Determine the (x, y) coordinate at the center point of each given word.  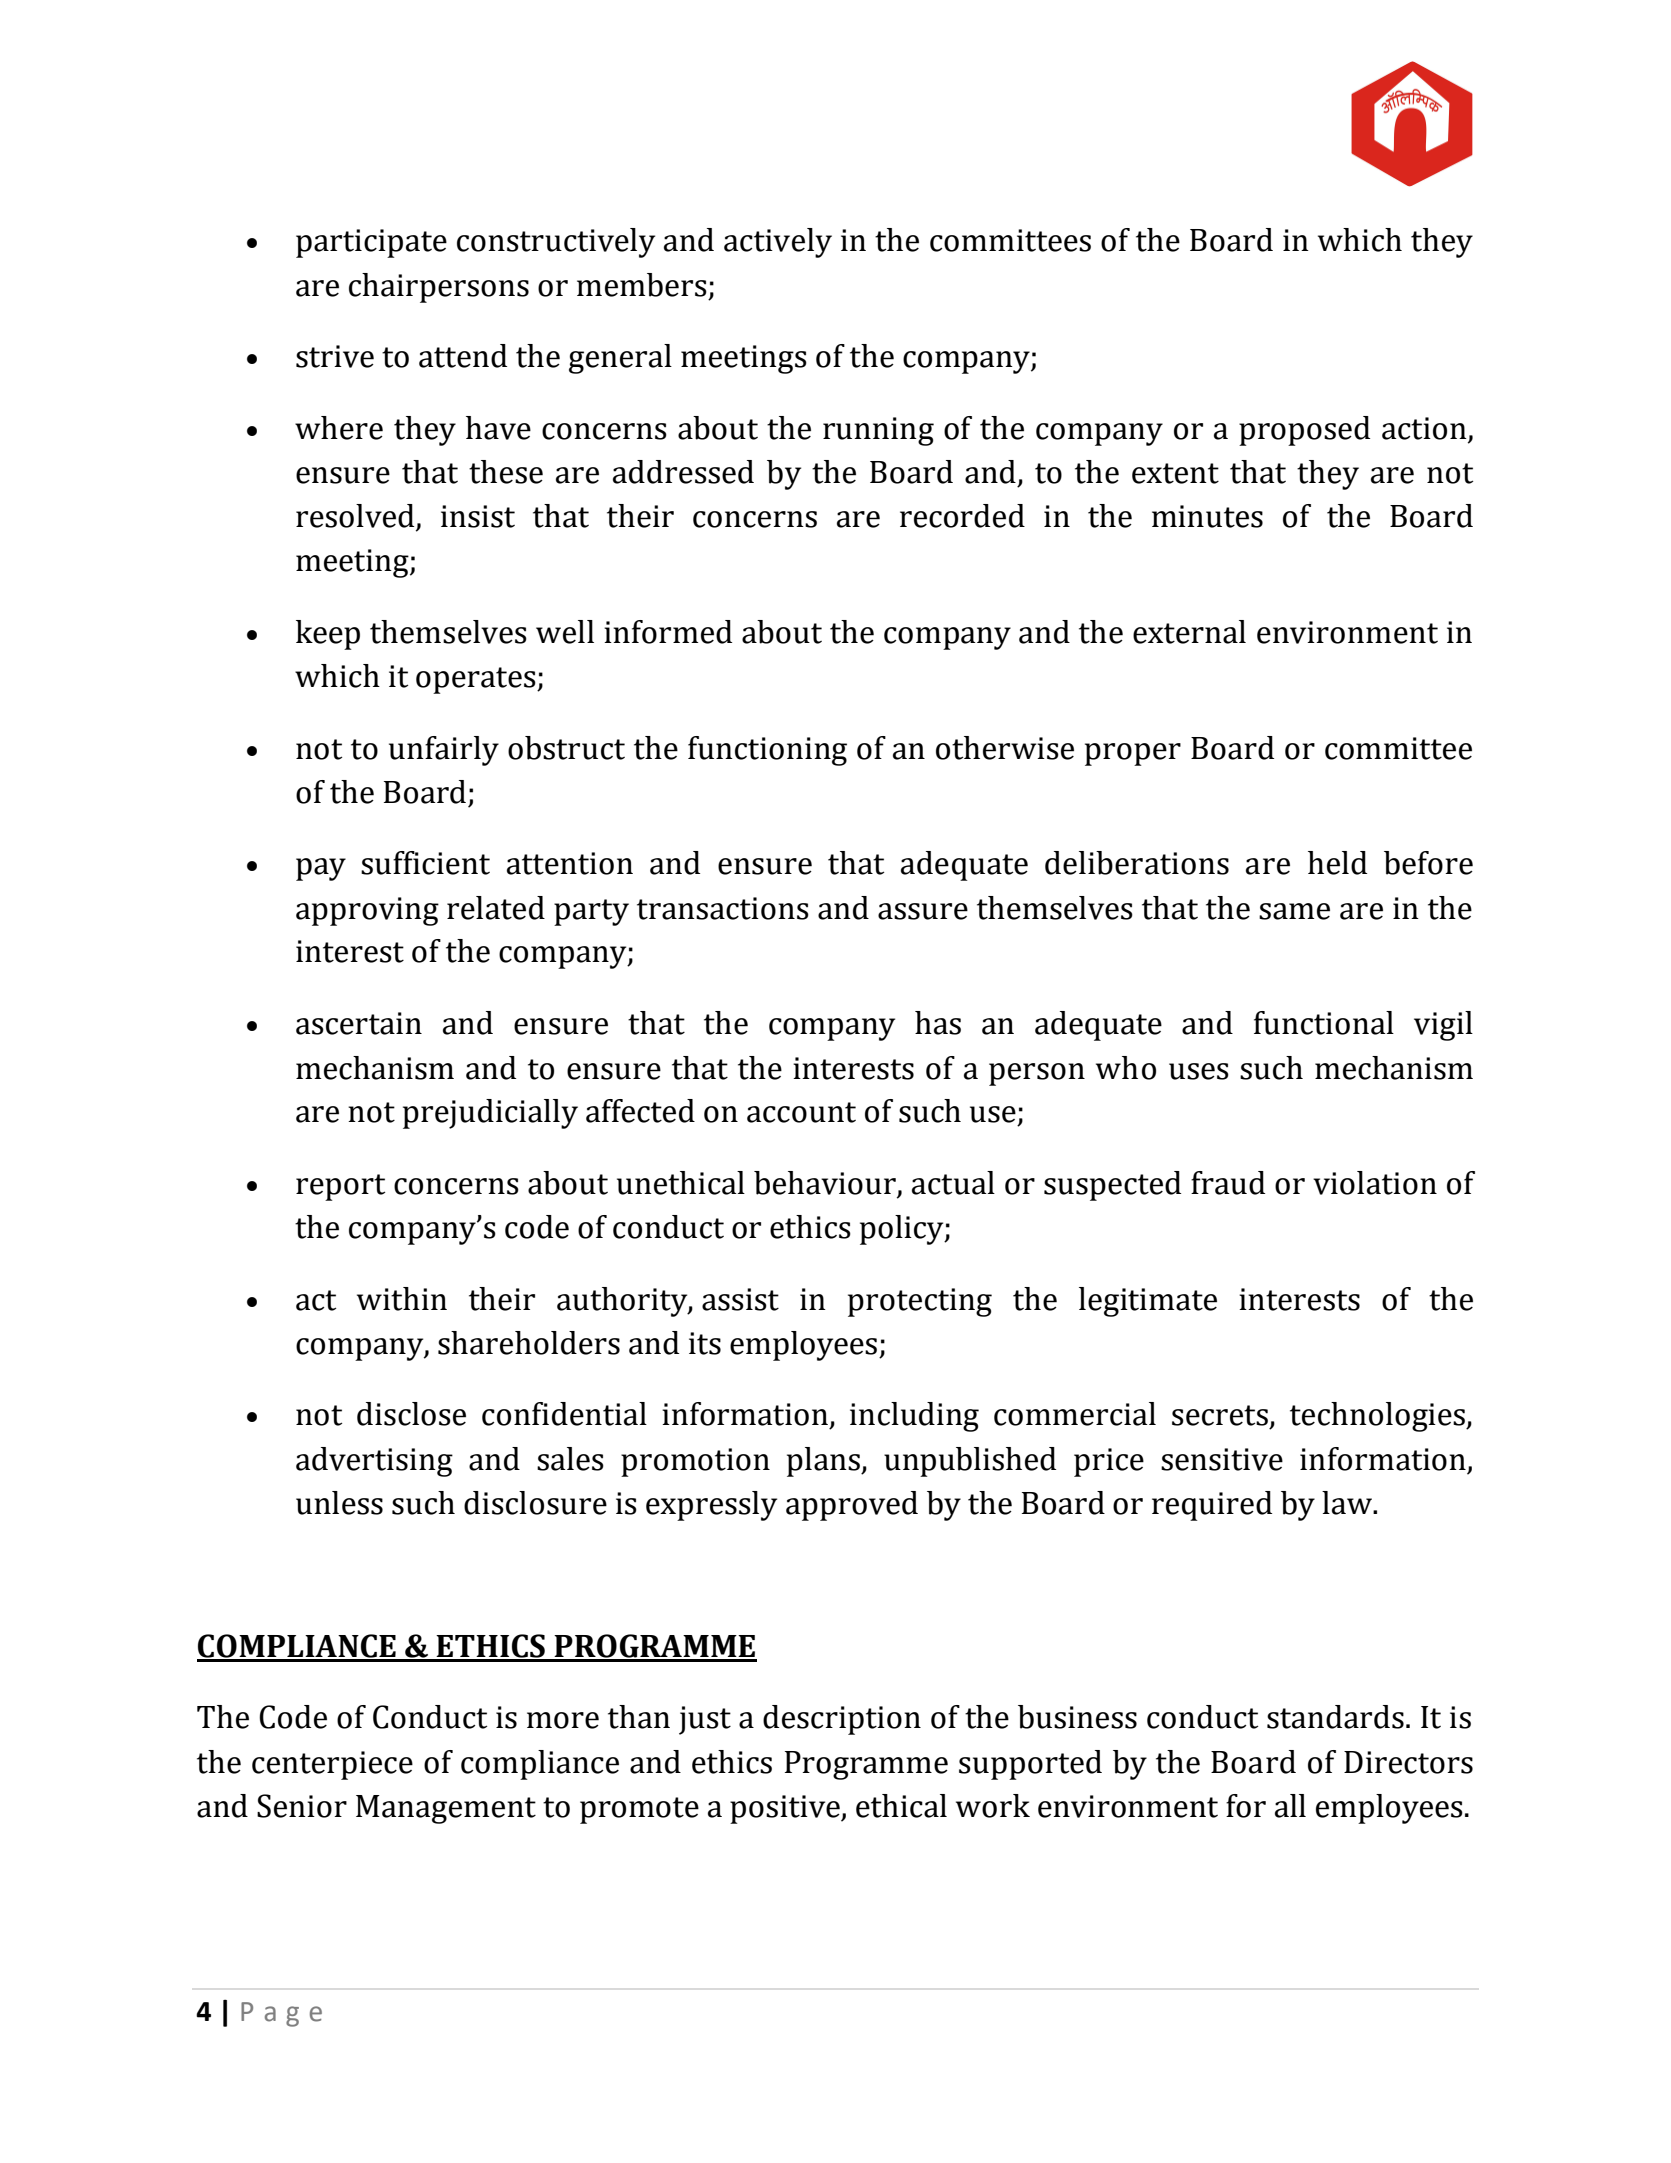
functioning (767, 751)
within (402, 1299)
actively (778, 243)
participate (371, 243)
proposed (1304, 431)
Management (446, 1809)
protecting (920, 1302)
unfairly (444, 751)
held (1337, 863)
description (842, 1720)
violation (1375, 1183)
